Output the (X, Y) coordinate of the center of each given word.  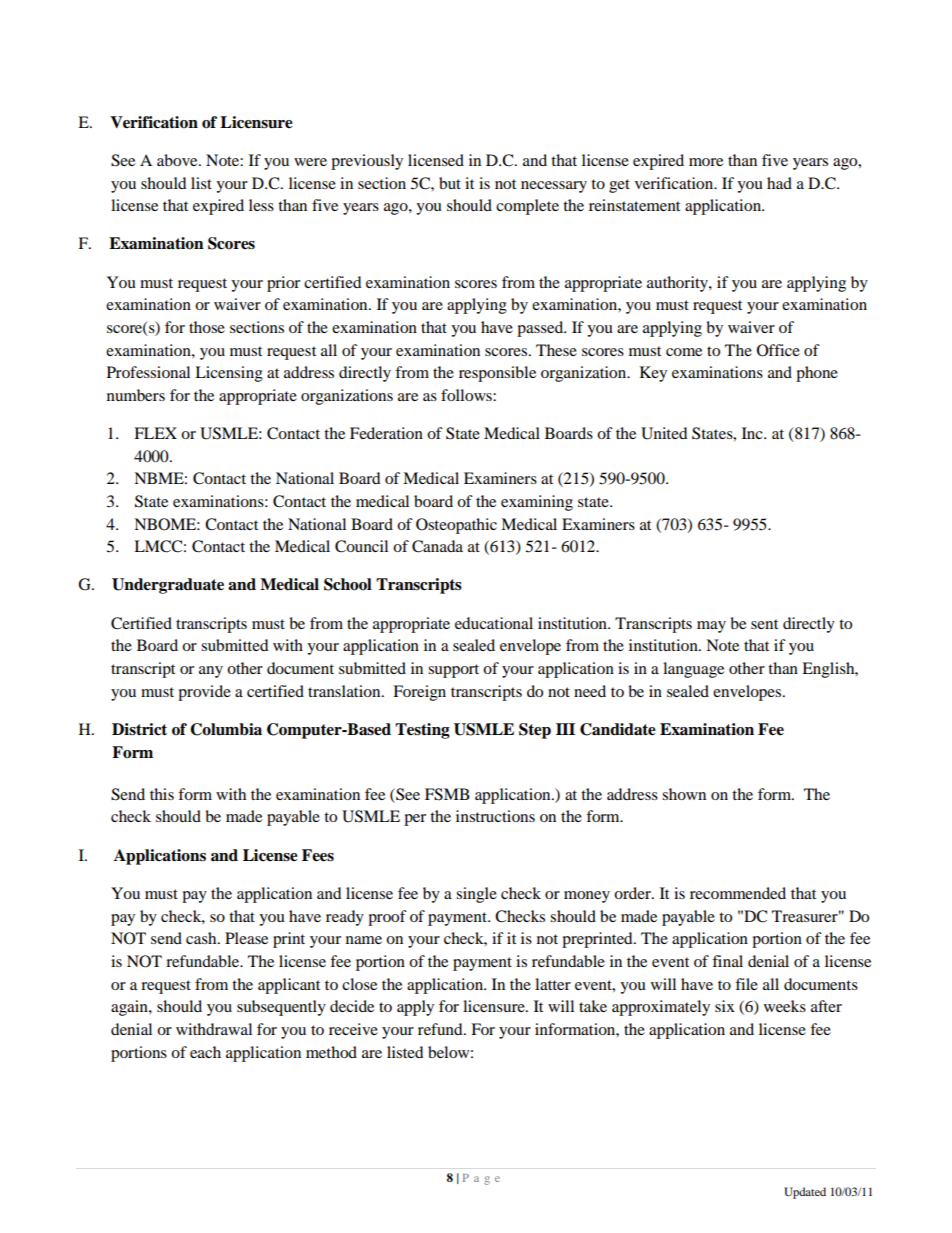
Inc (753, 433)
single (476, 895)
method (331, 1052)
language (693, 670)
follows (467, 395)
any (211, 672)
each (205, 1052)
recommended (738, 893)
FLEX (155, 433)
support (453, 671)
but (450, 183)
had (779, 183)
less (261, 205)
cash (202, 938)
